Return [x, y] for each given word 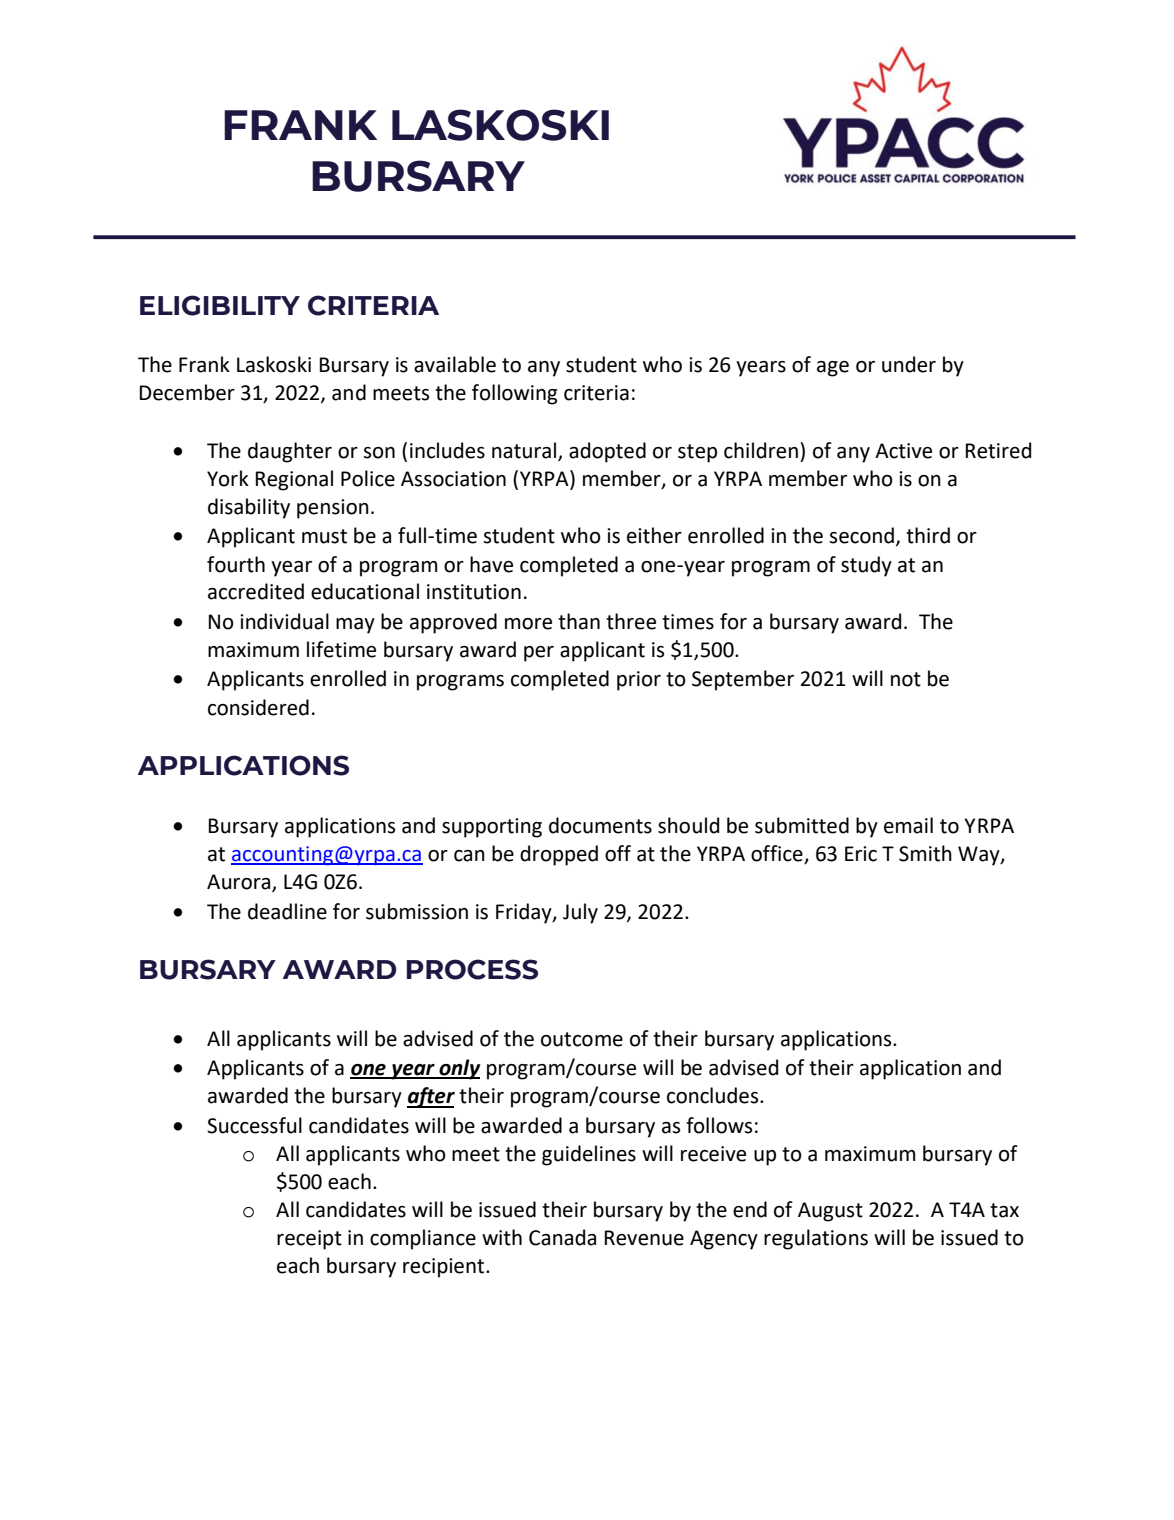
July [580, 913]
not [906, 679]
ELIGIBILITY [220, 305]
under [909, 364]
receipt [309, 1240]
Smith [925, 853]
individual [284, 621]
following [514, 394]
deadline [287, 911]
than [579, 621]
